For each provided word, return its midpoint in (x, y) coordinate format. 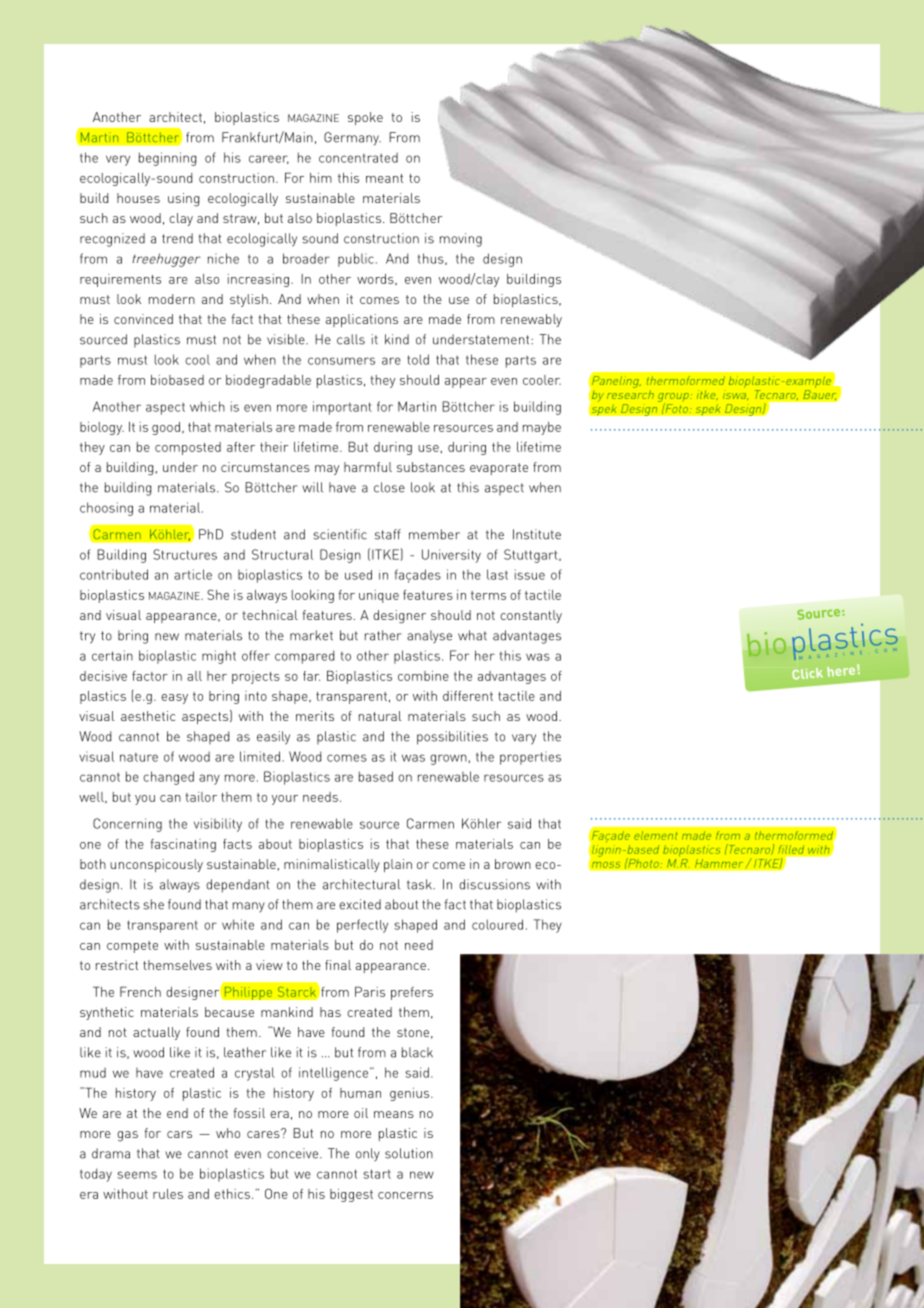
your (285, 800)
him (321, 178)
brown (513, 864)
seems (137, 1175)
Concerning (127, 825)
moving (461, 240)
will (312, 487)
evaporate (499, 469)
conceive (292, 1153)
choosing (106, 509)
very (118, 160)
